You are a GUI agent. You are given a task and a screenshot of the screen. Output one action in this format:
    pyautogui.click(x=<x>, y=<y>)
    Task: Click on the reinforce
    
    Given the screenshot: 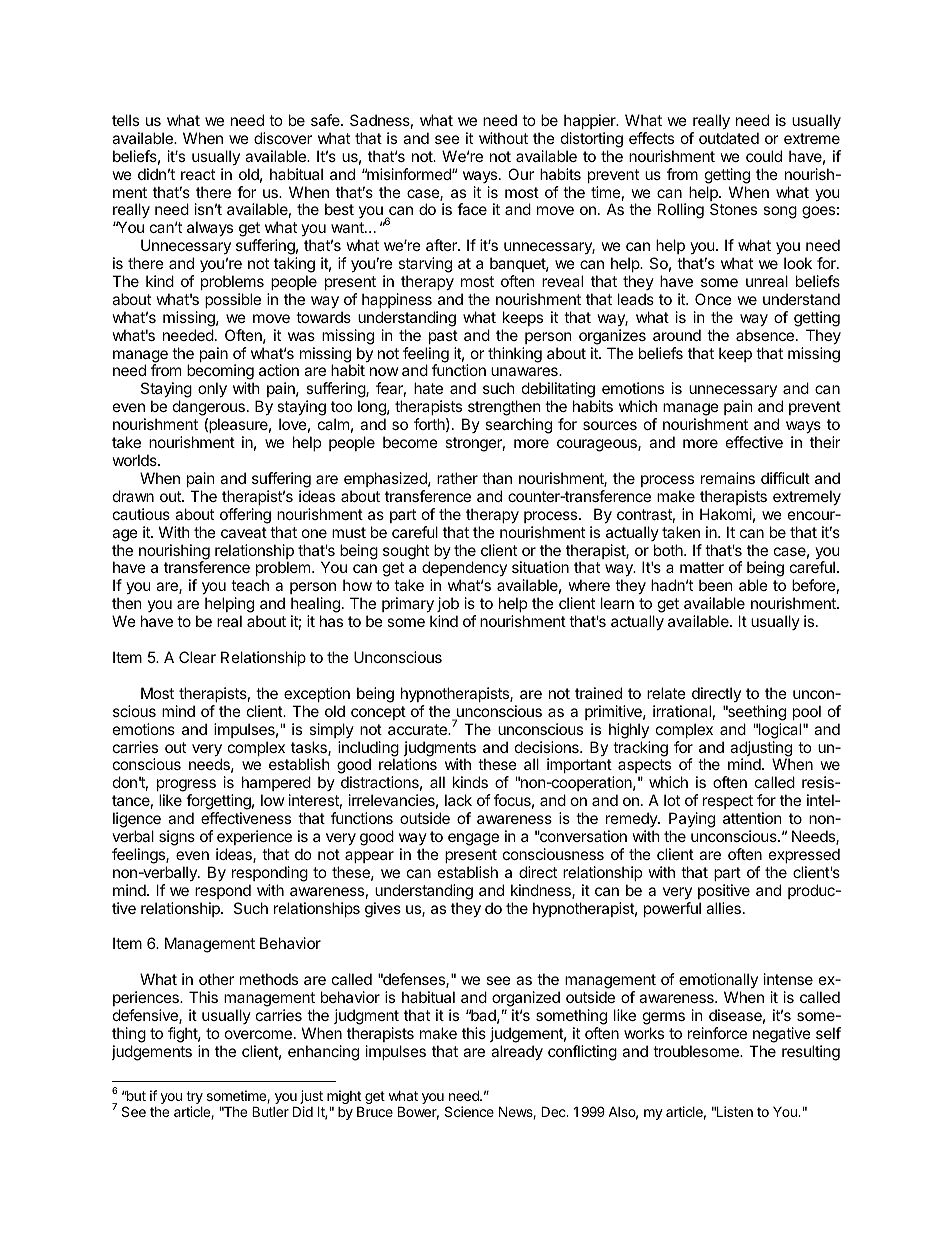 What is the action you would take?
    pyautogui.click(x=717, y=1033)
